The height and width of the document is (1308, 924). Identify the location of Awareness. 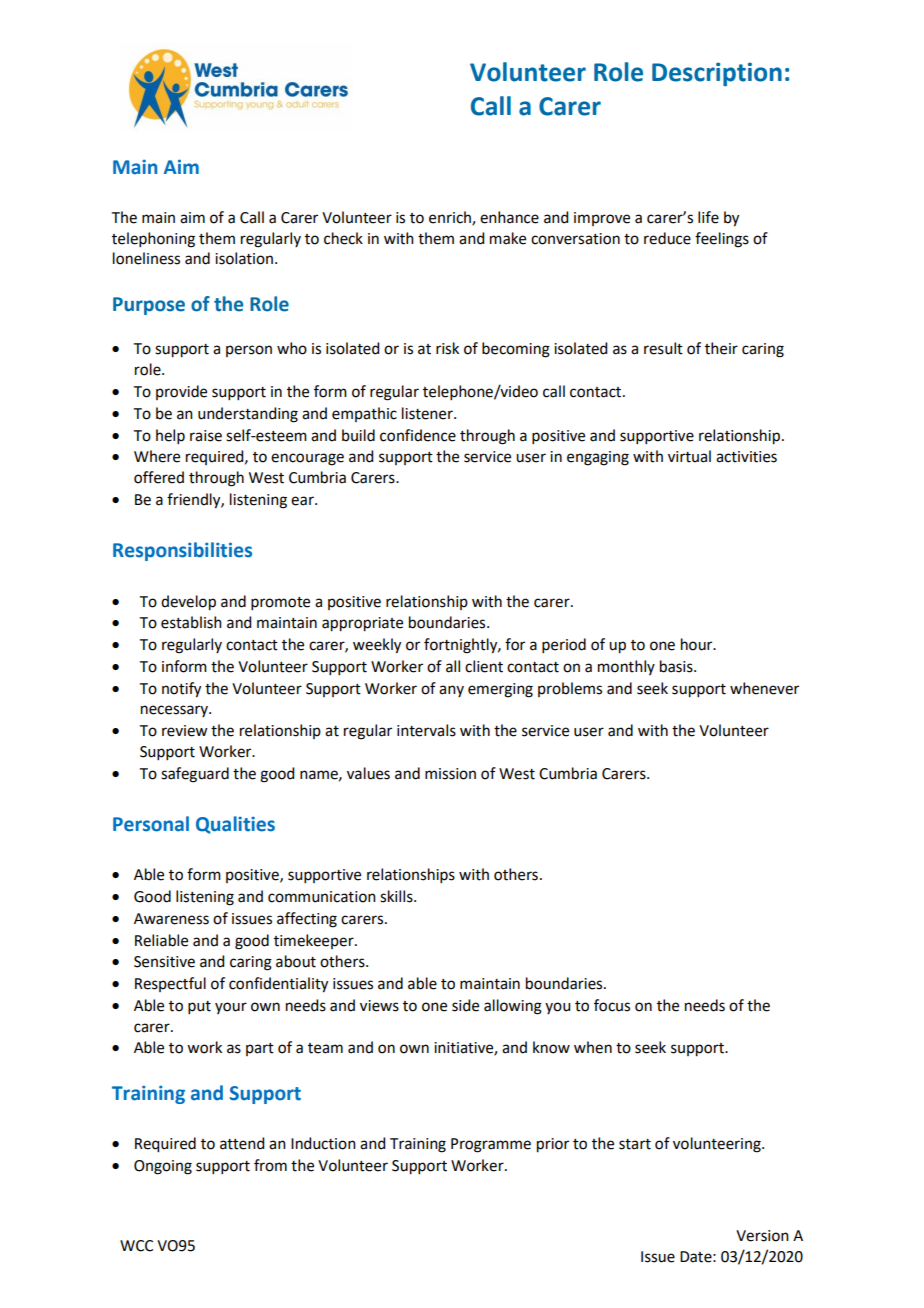
(171, 919).
